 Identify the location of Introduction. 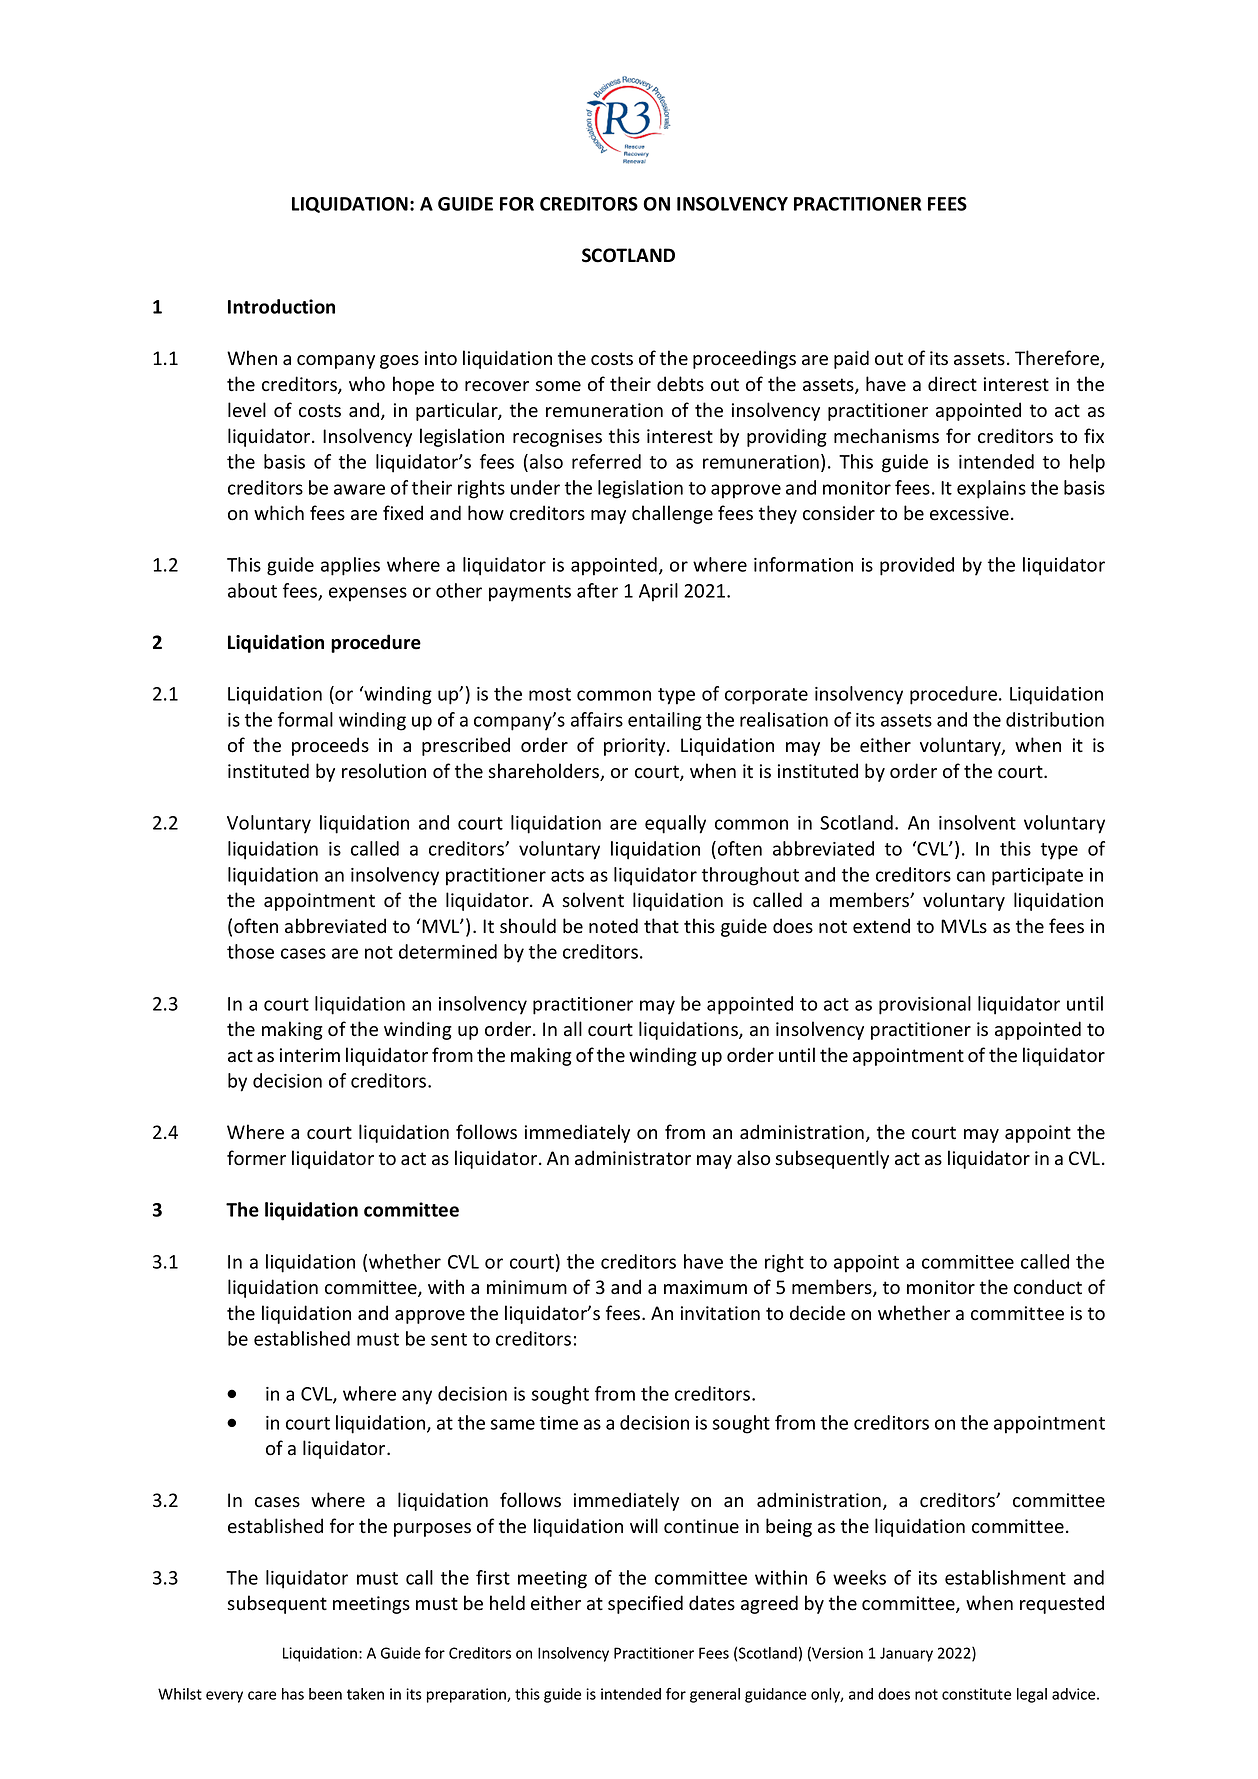
(281, 306).
